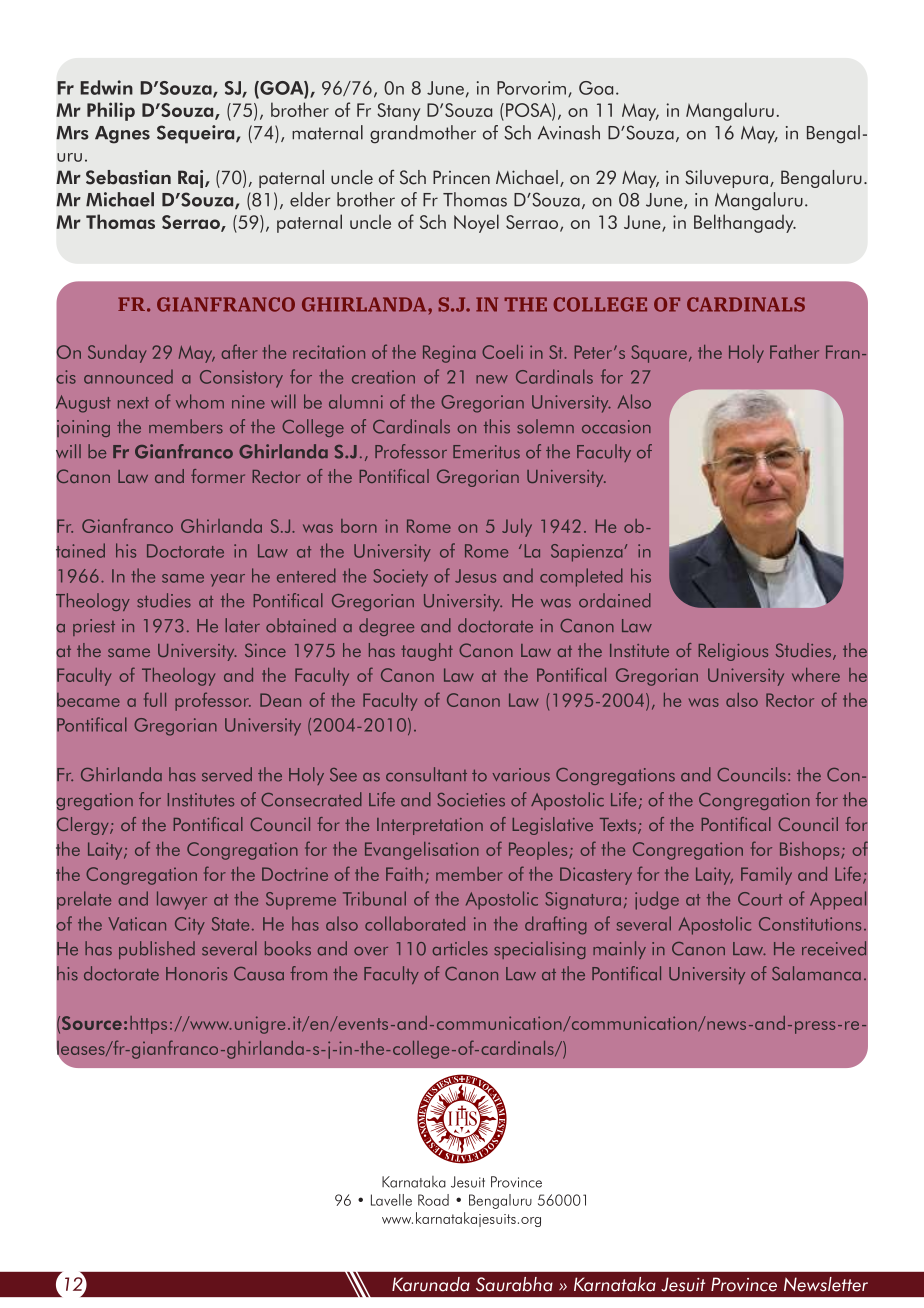 The height and width of the document is (1308, 924). What do you see at coordinates (391, 1200) in the document?
I see `Lavelle` at bounding box center [391, 1200].
